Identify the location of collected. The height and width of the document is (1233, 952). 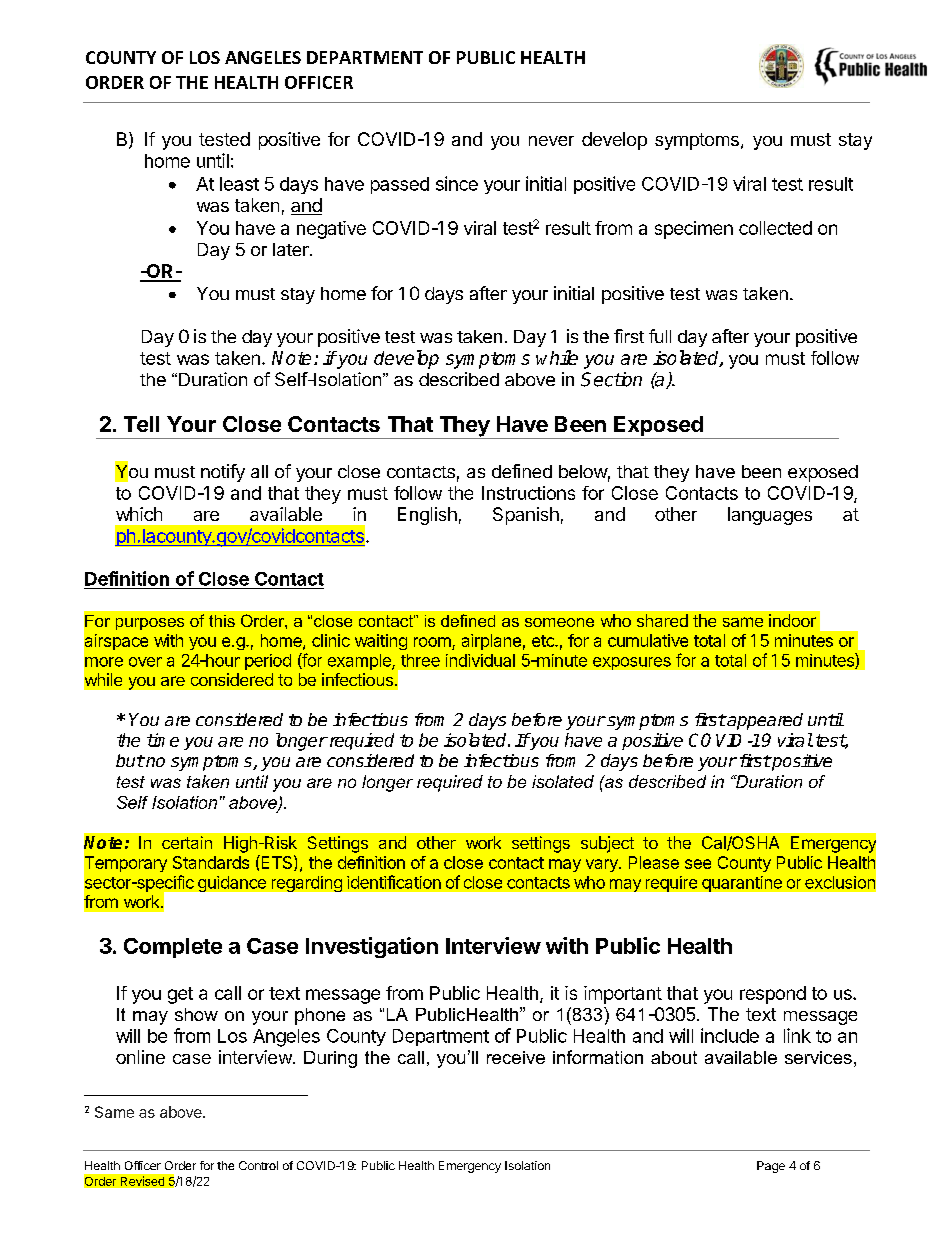
(775, 228).
